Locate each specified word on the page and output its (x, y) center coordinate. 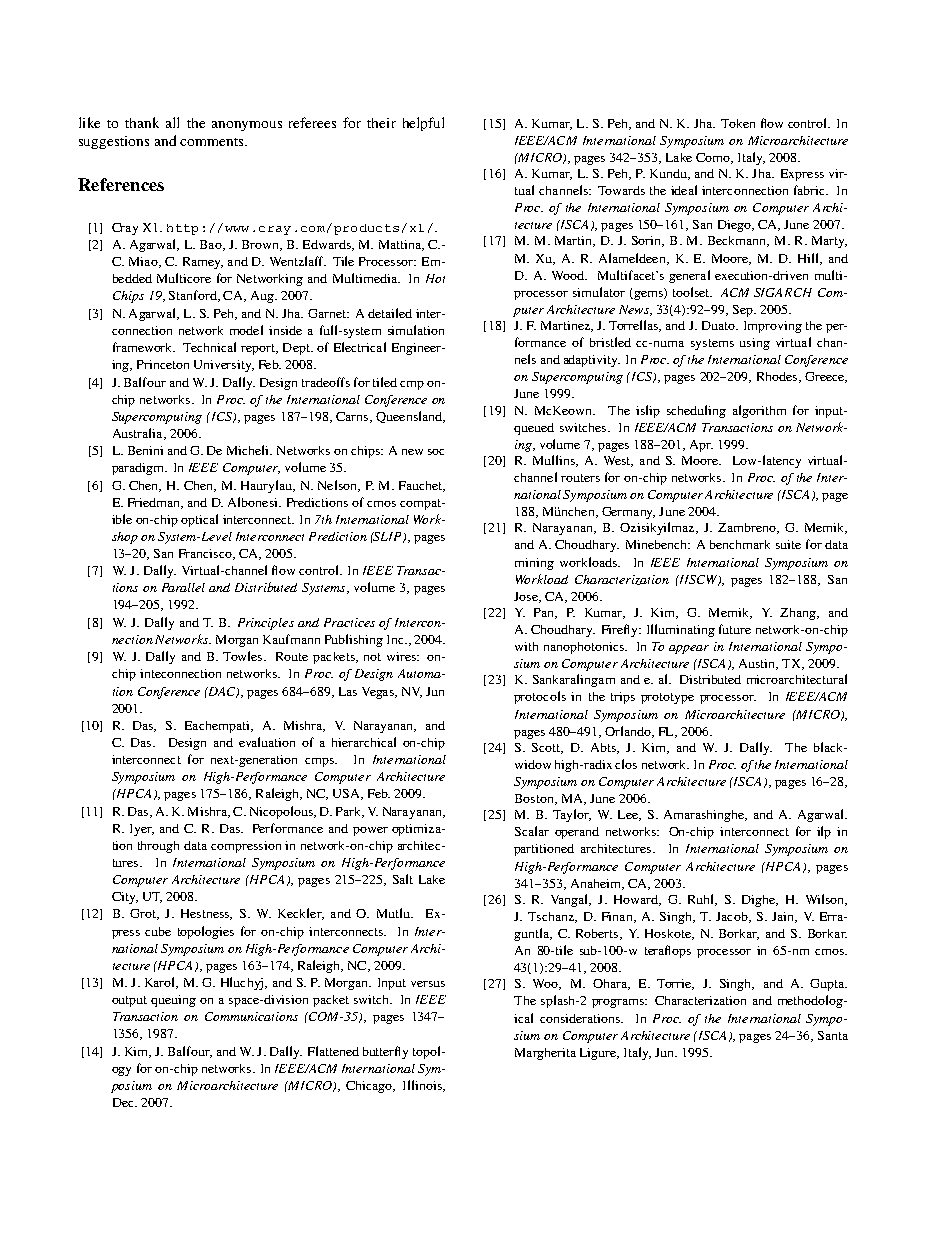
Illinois (423, 1086)
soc (436, 452)
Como (714, 158)
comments (213, 142)
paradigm (139, 469)
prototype (667, 698)
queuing (173, 1001)
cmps (320, 762)
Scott (547, 748)
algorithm (759, 411)
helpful (423, 124)
